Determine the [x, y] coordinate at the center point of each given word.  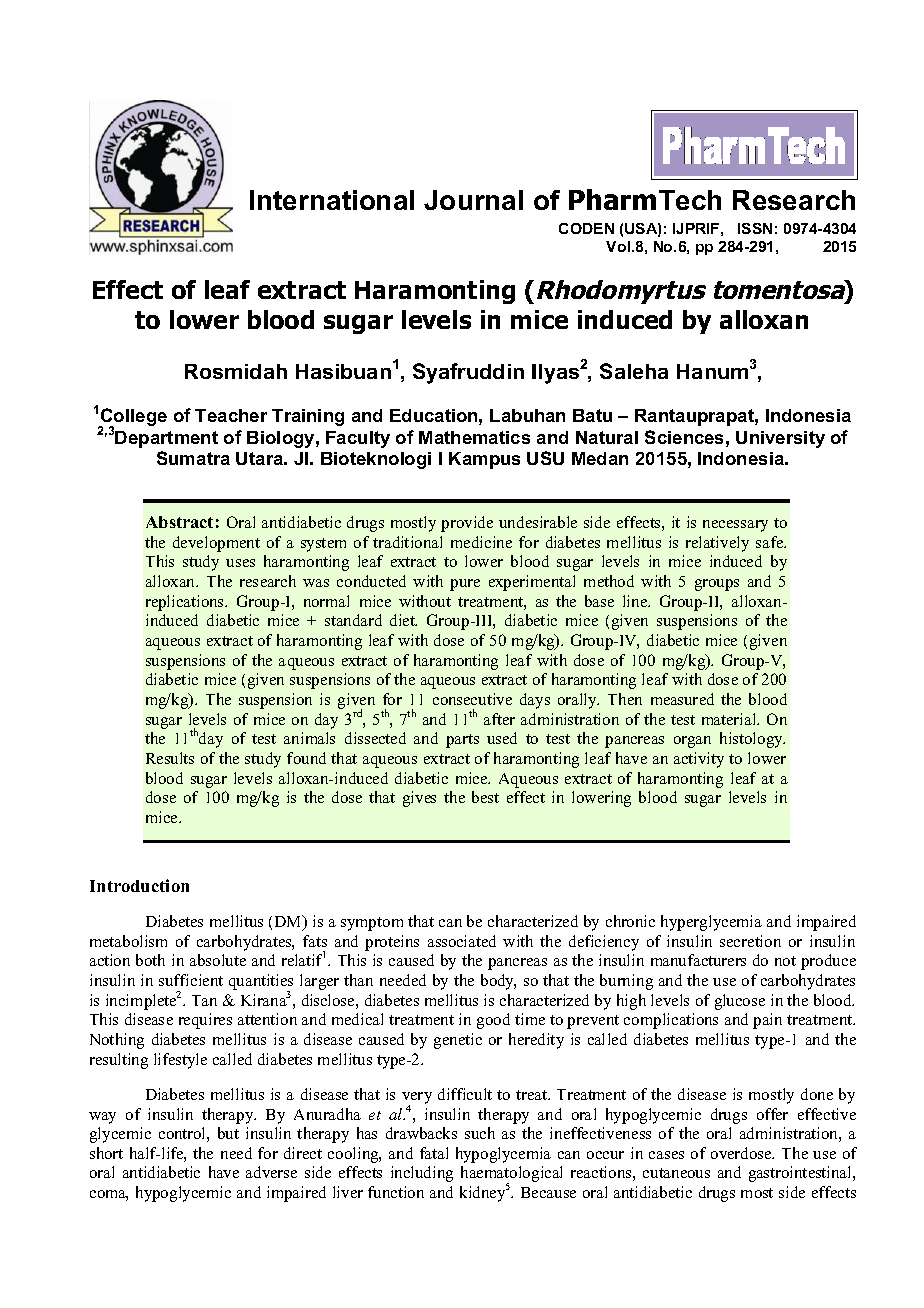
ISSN [755, 228]
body [498, 982]
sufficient [191, 980]
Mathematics [474, 437]
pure [465, 585]
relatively [717, 544]
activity [699, 760]
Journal [473, 200]
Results [170, 758]
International [332, 200]
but [228, 1133]
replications [186, 603]
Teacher [231, 415]
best [485, 797]
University [780, 439]
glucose [740, 1002]
